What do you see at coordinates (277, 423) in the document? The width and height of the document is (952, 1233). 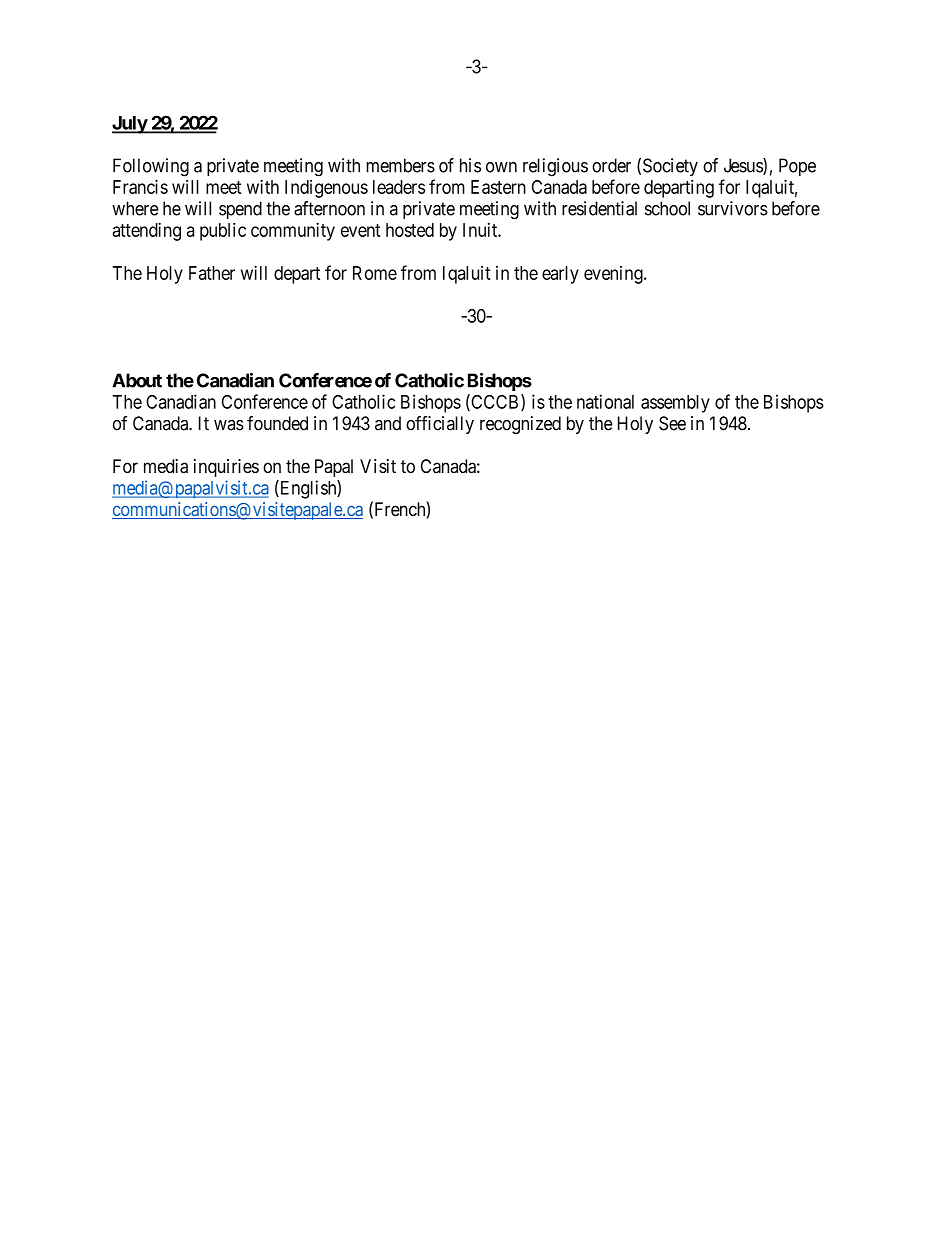 I see `founded` at bounding box center [277, 423].
